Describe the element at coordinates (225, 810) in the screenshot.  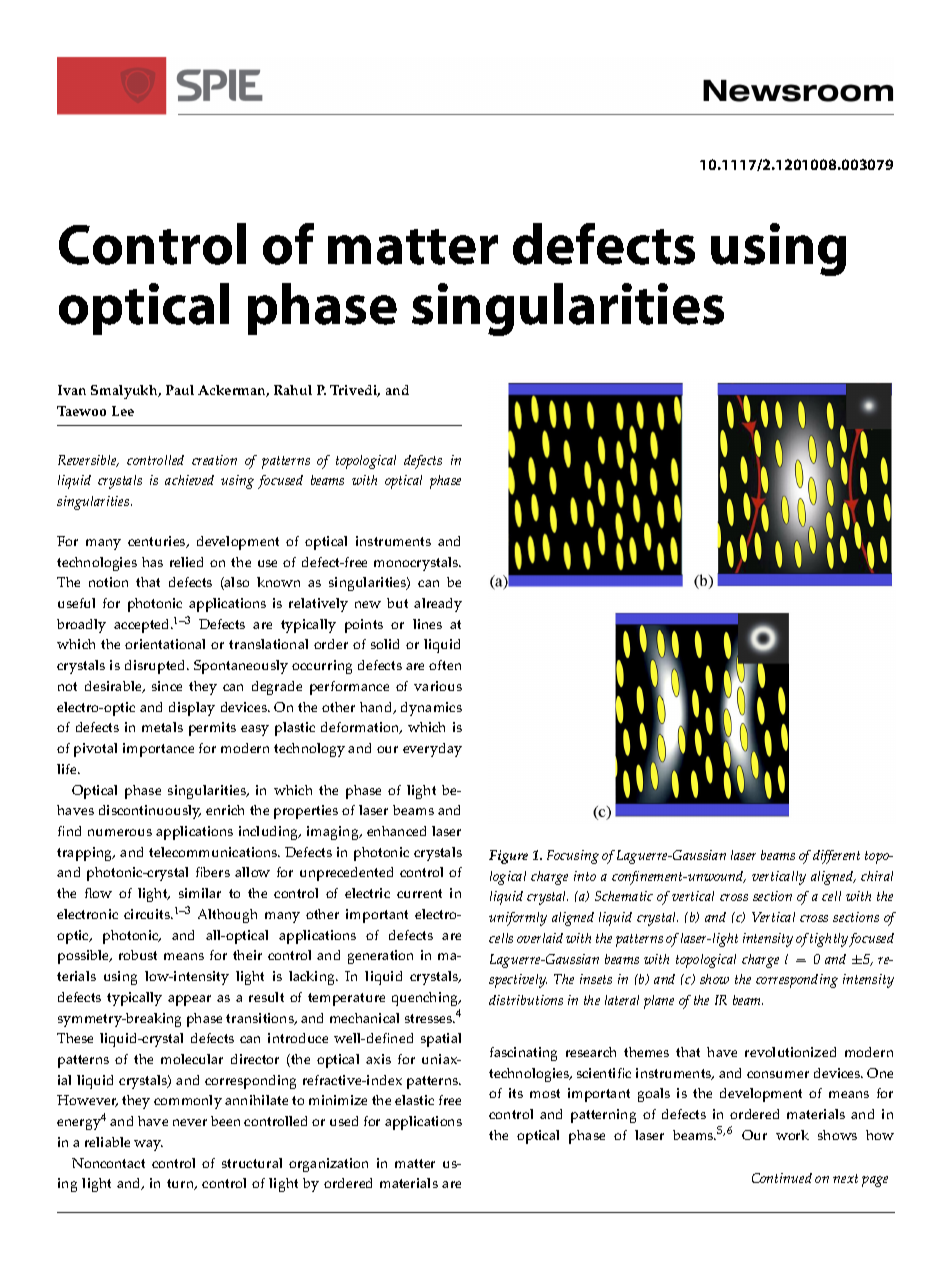
I see `enrich` at that location.
